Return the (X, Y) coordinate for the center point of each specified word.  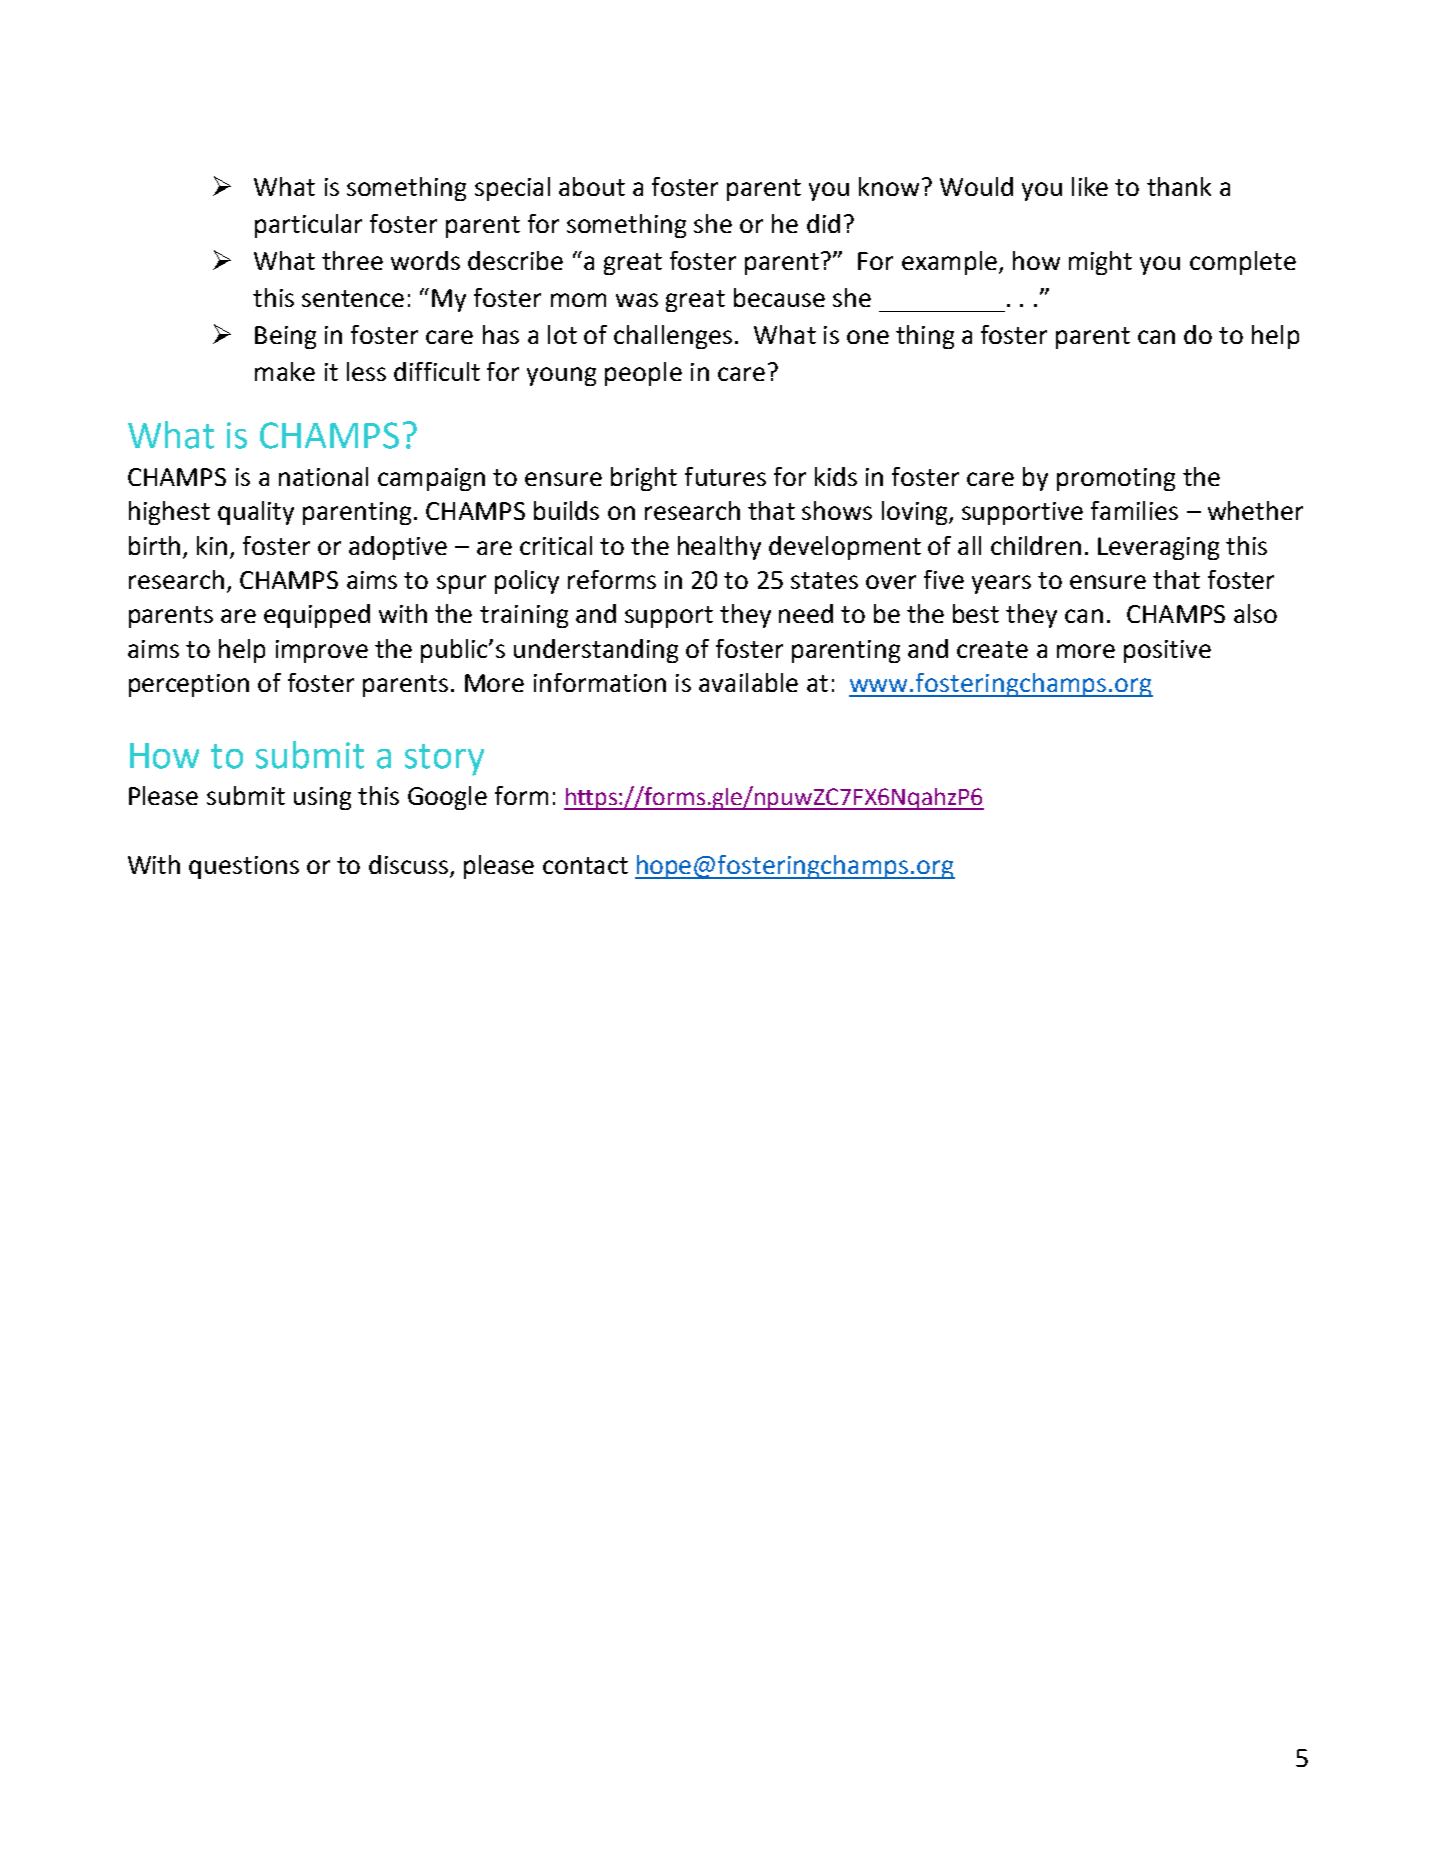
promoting (1116, 479)
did (823, 223)
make (285, 371)
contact (585, 865)
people (643, 374)
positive (1167, 651)
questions (244, 867)
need (806, 613)
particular (308, 226)
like (1090, 186)
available (748, 682)
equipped (317, 616)
